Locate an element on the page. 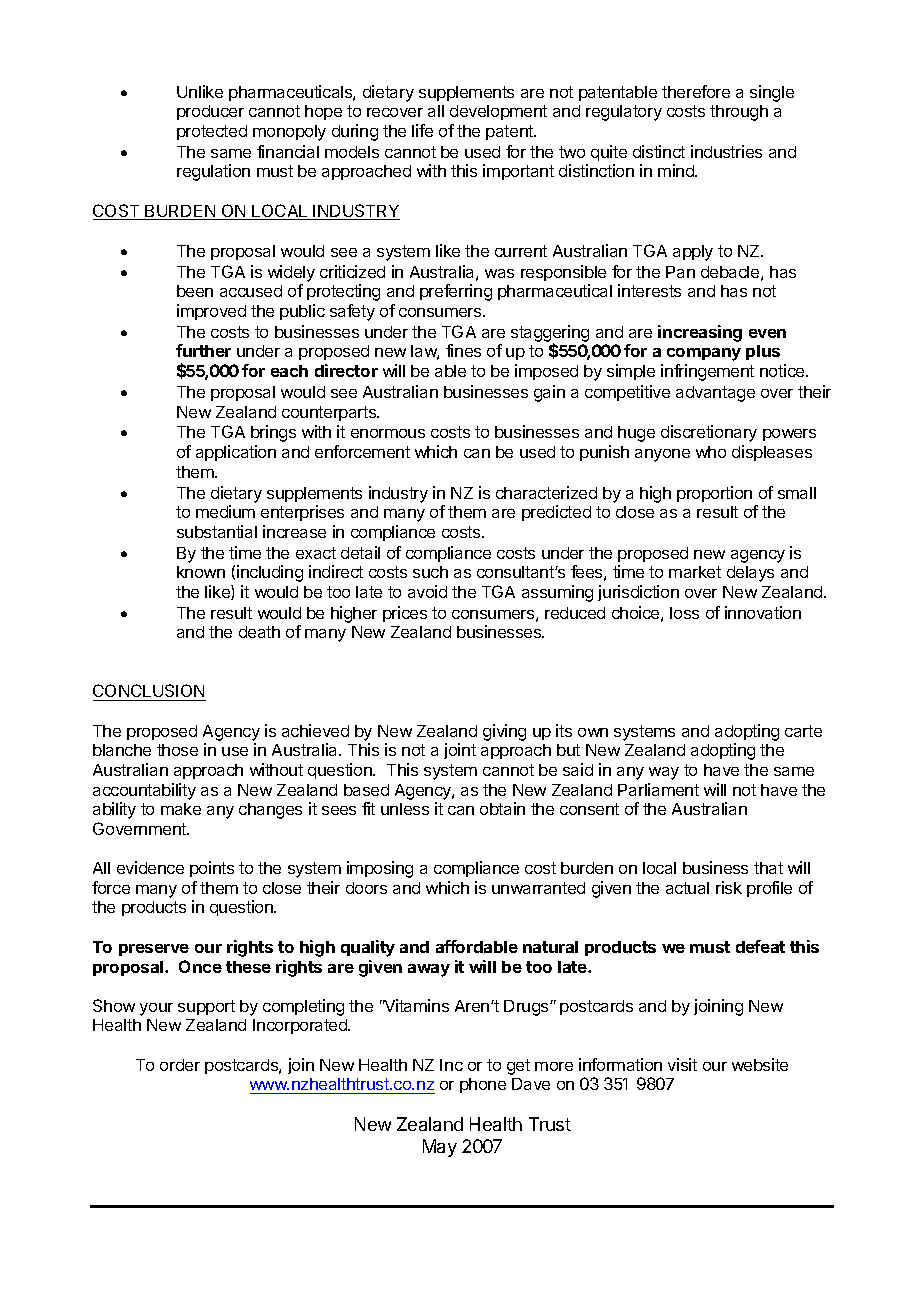 The image size is (924, 1308). protected is located at coordinates (212, 132).
